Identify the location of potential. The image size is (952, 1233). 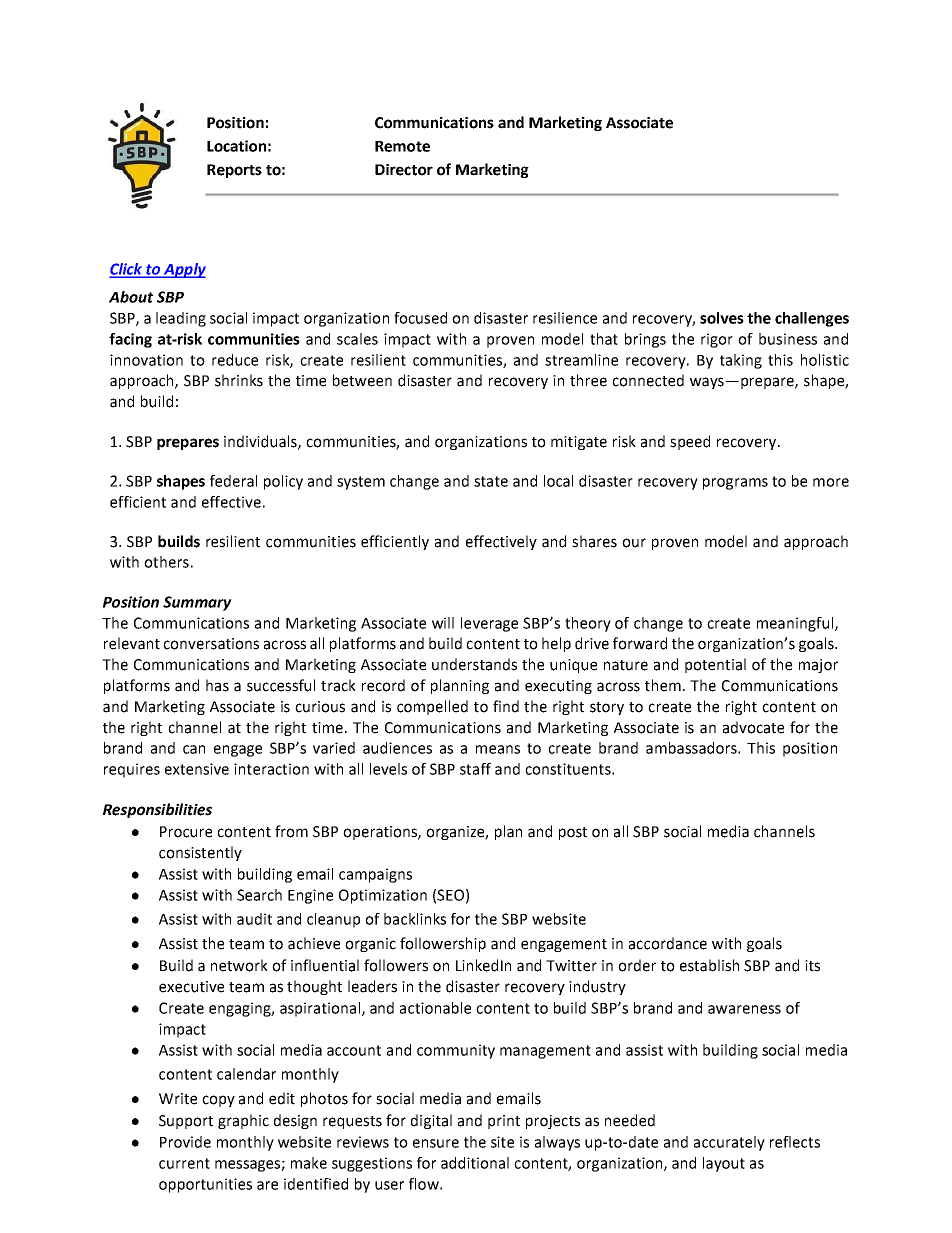
(715, 665).
